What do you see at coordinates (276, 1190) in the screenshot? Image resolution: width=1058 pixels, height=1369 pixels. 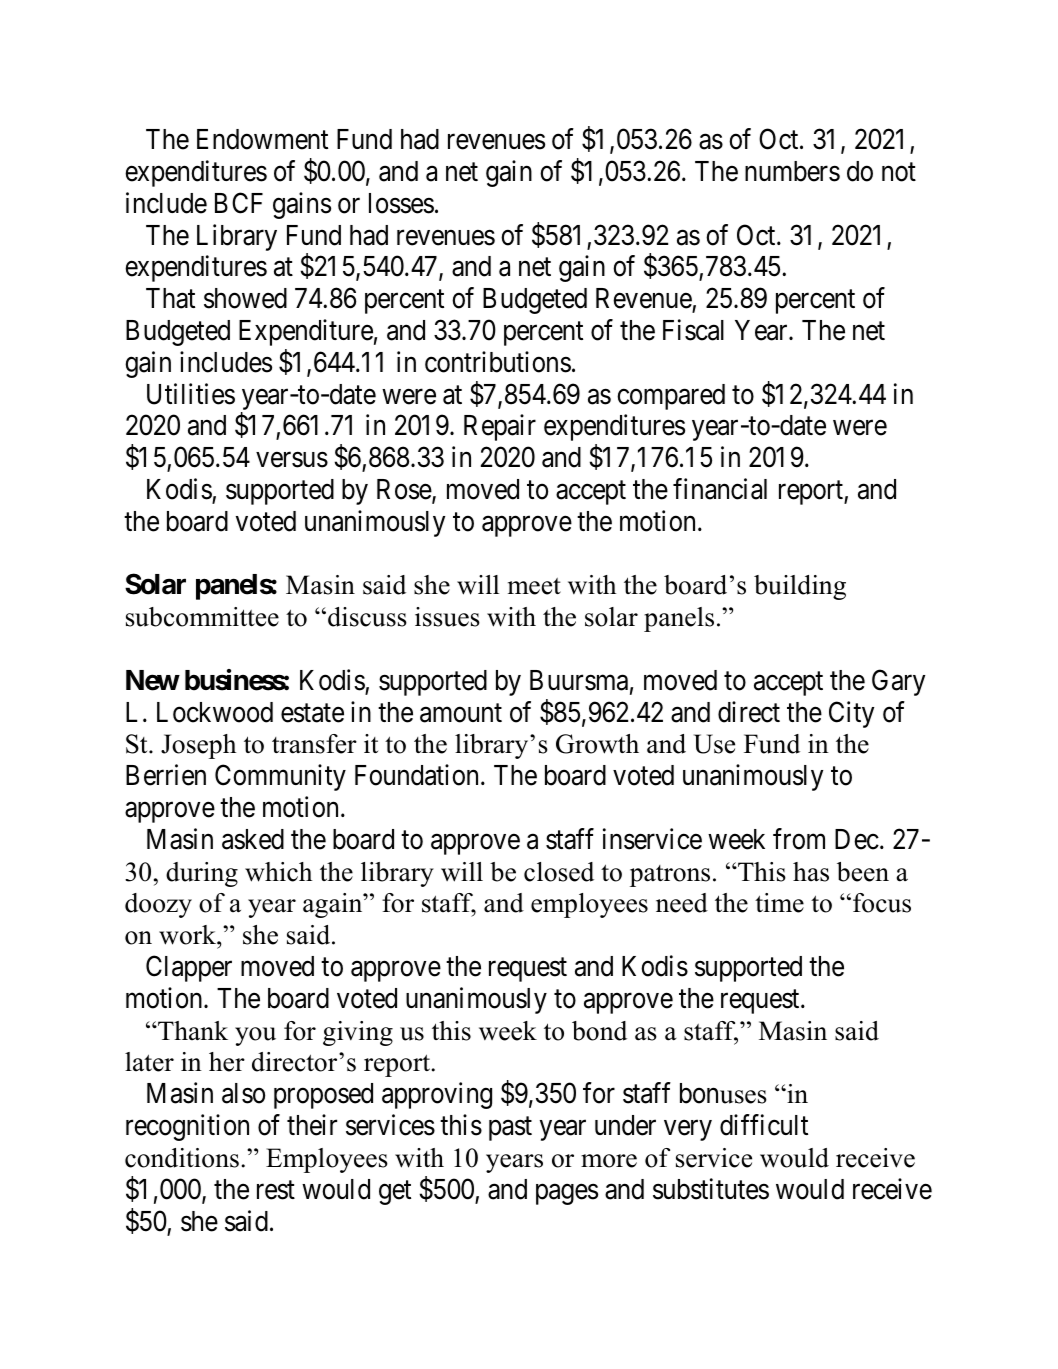 I see `rest` at bounding box center [276, 1190].
